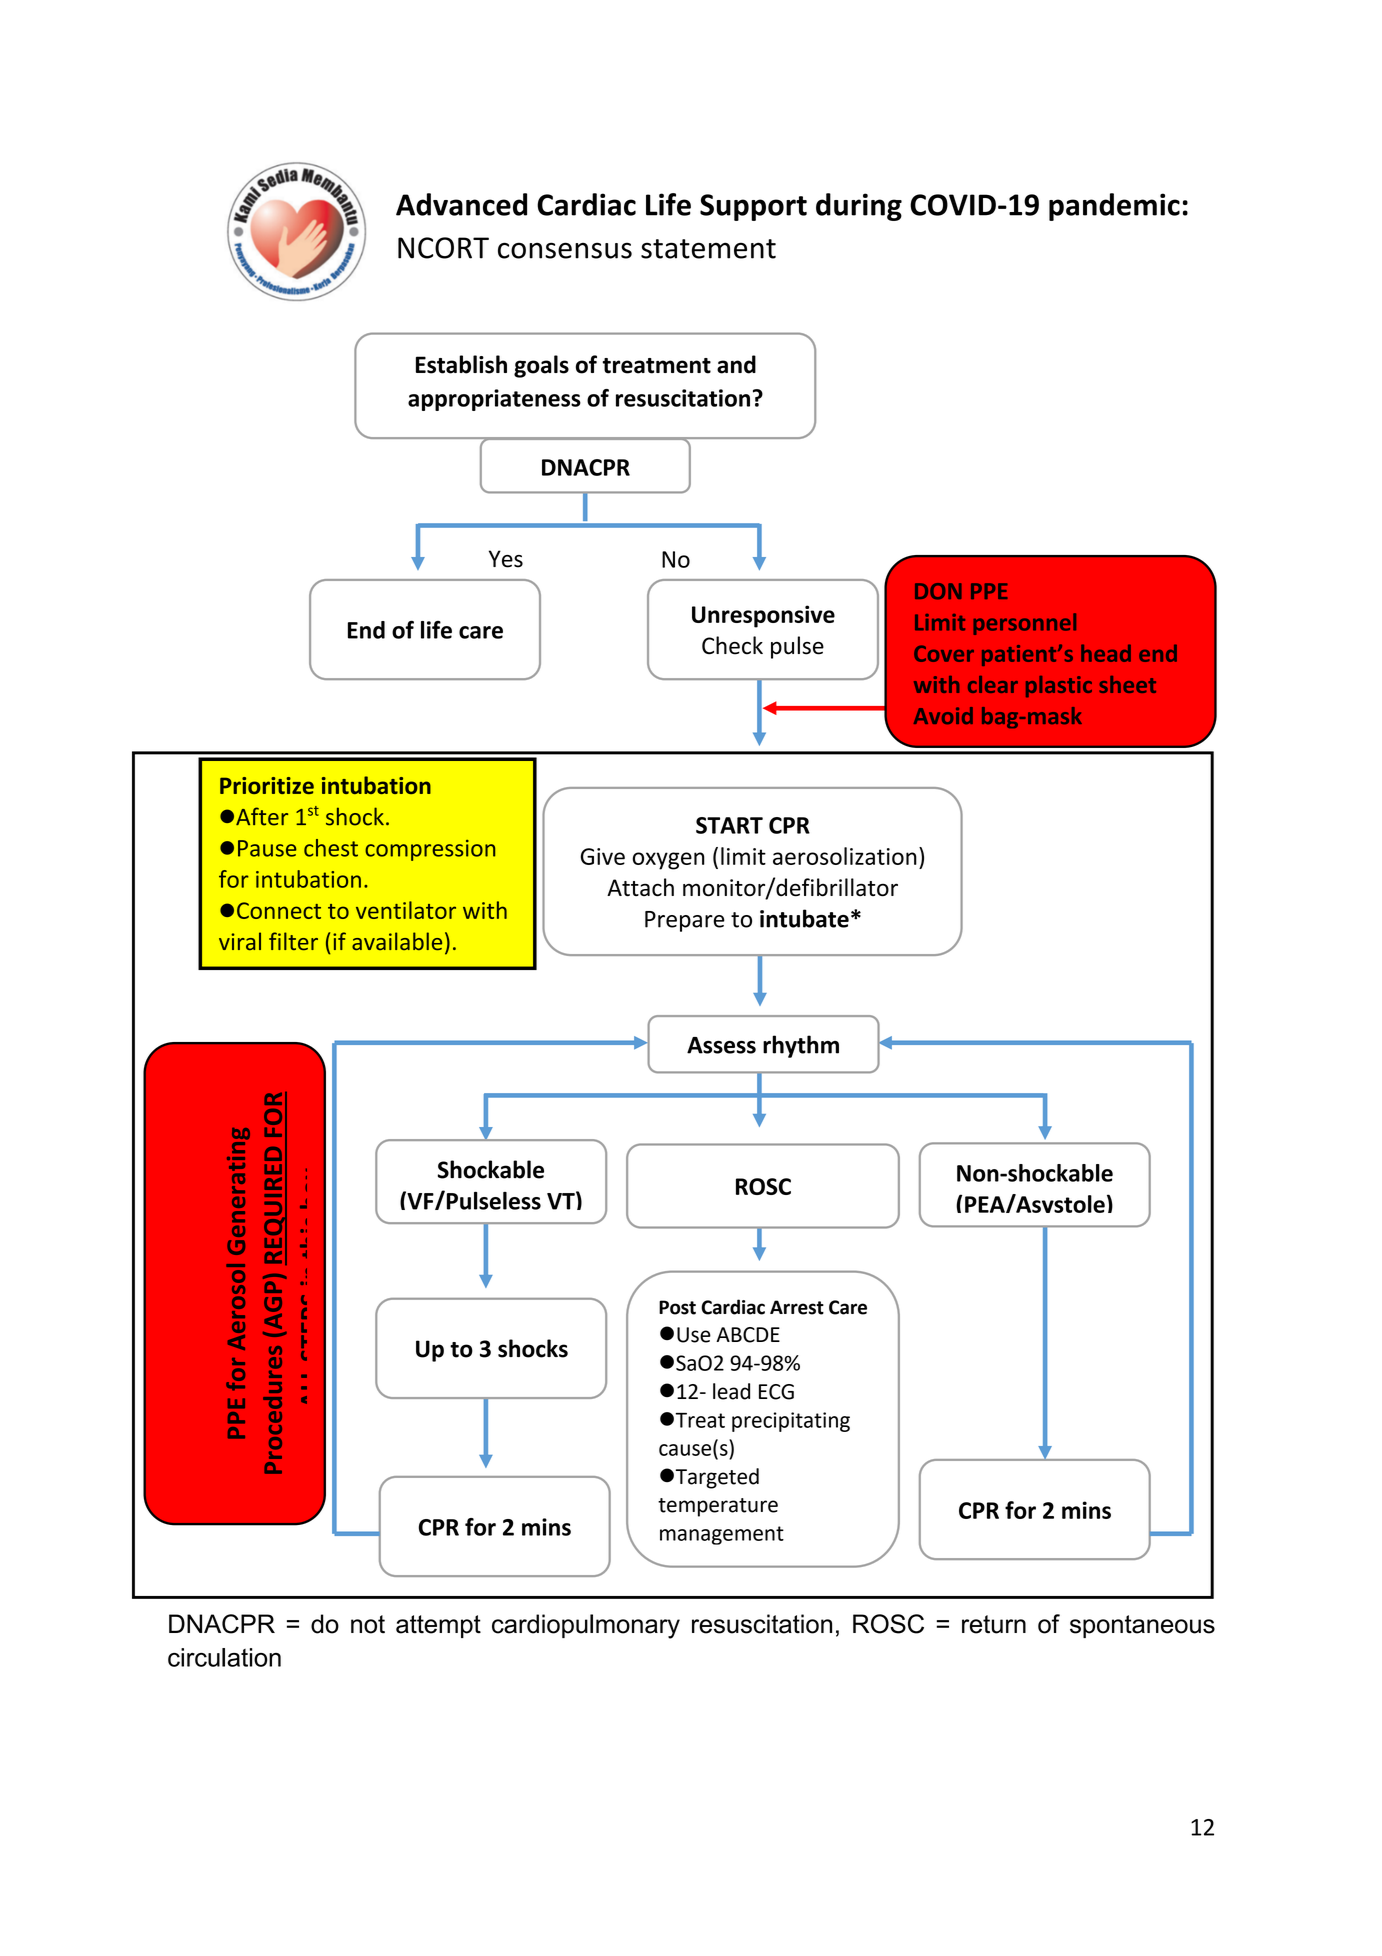 This document has width=1382, height=1956. What do you see at coordinates (708, 249) in the document?
I see `statement` at bounding box center [708, 249].
